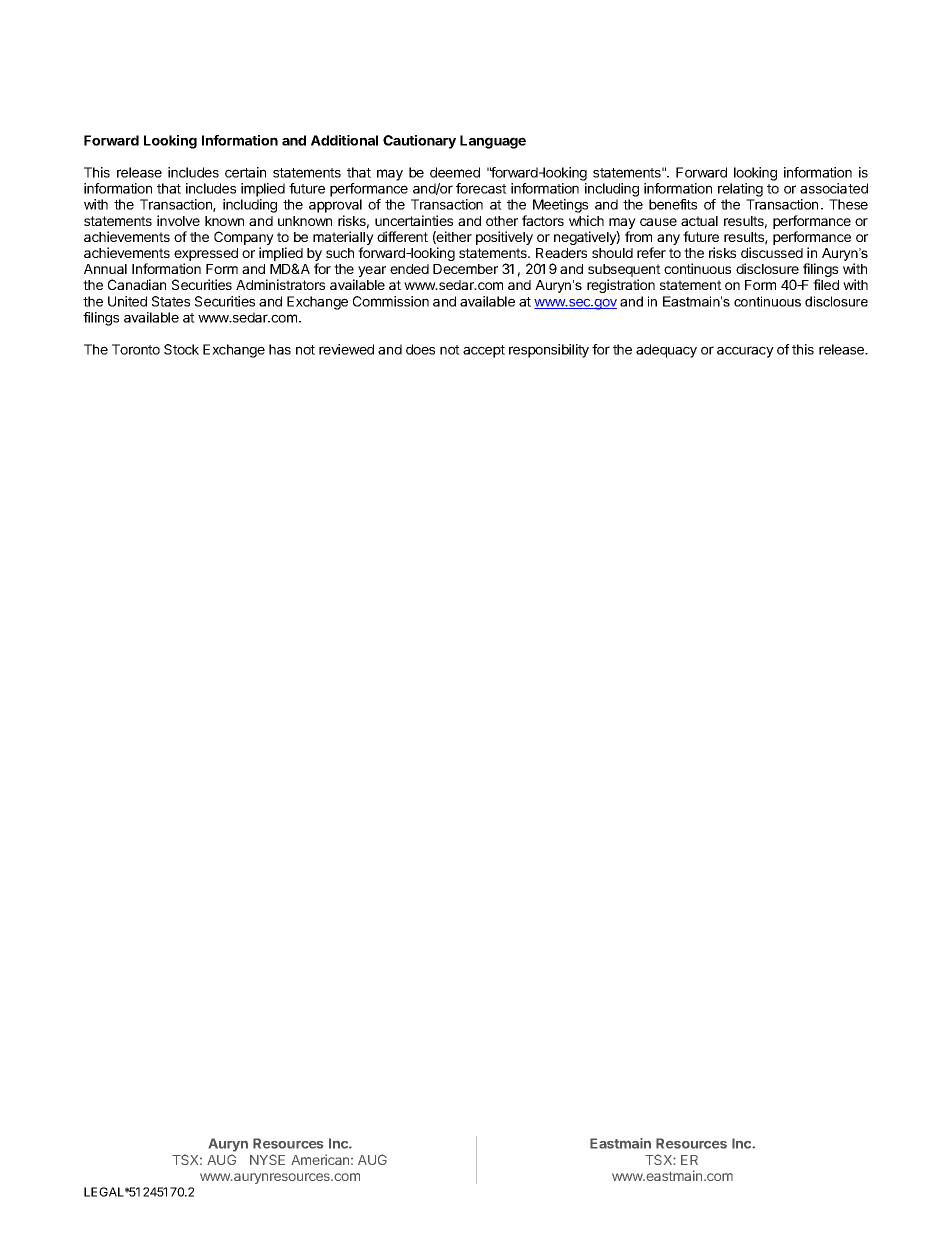 Image resolution: width=952 pixels, height=1233 pixels. What do you see at coordinates (484, 351) in the document?
I see `accept` at bounding box center [484, 351].
